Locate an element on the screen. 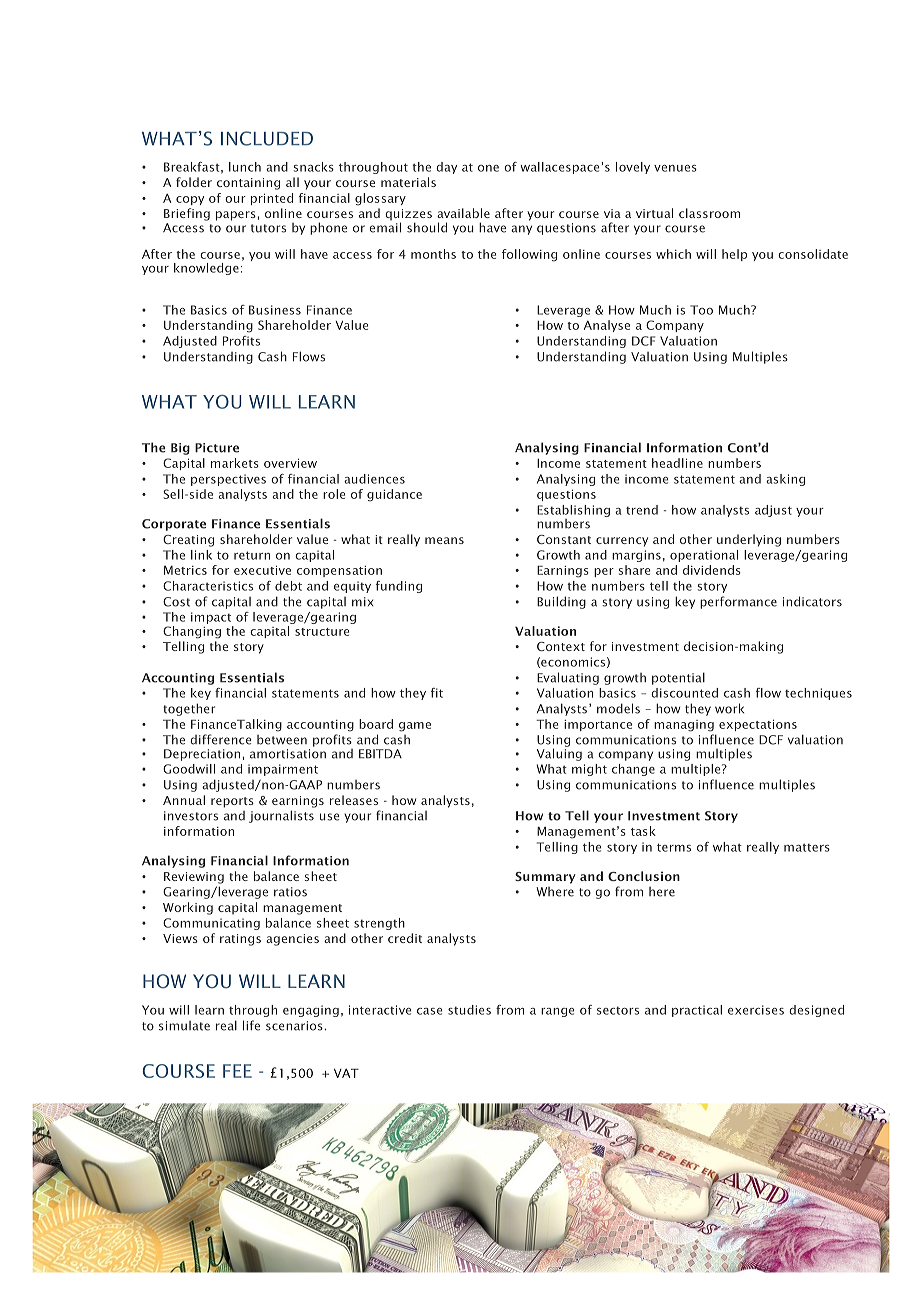  asking is located at coordinates (785, 480).
